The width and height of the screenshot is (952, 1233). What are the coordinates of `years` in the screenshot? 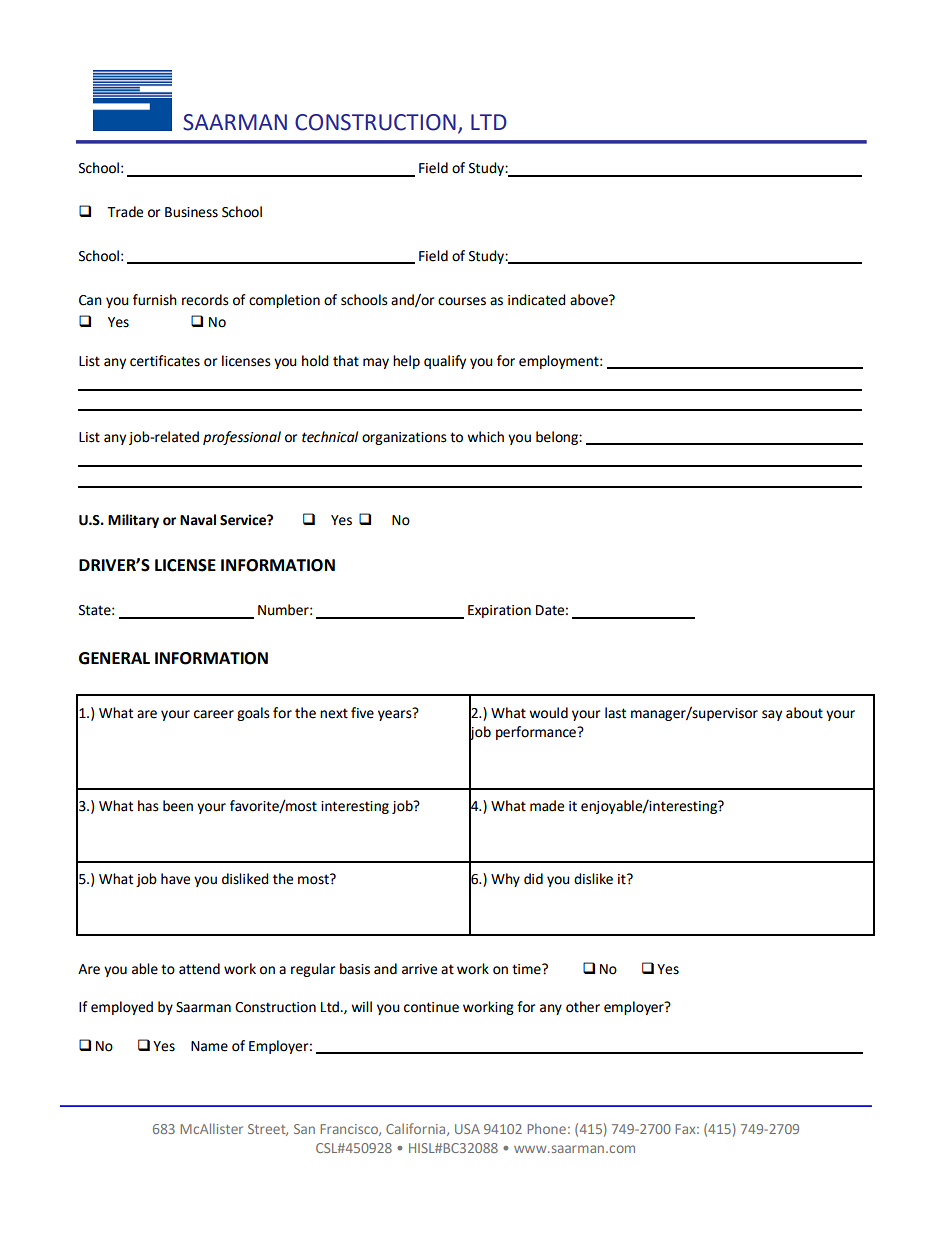 It's located at (396, 714).
